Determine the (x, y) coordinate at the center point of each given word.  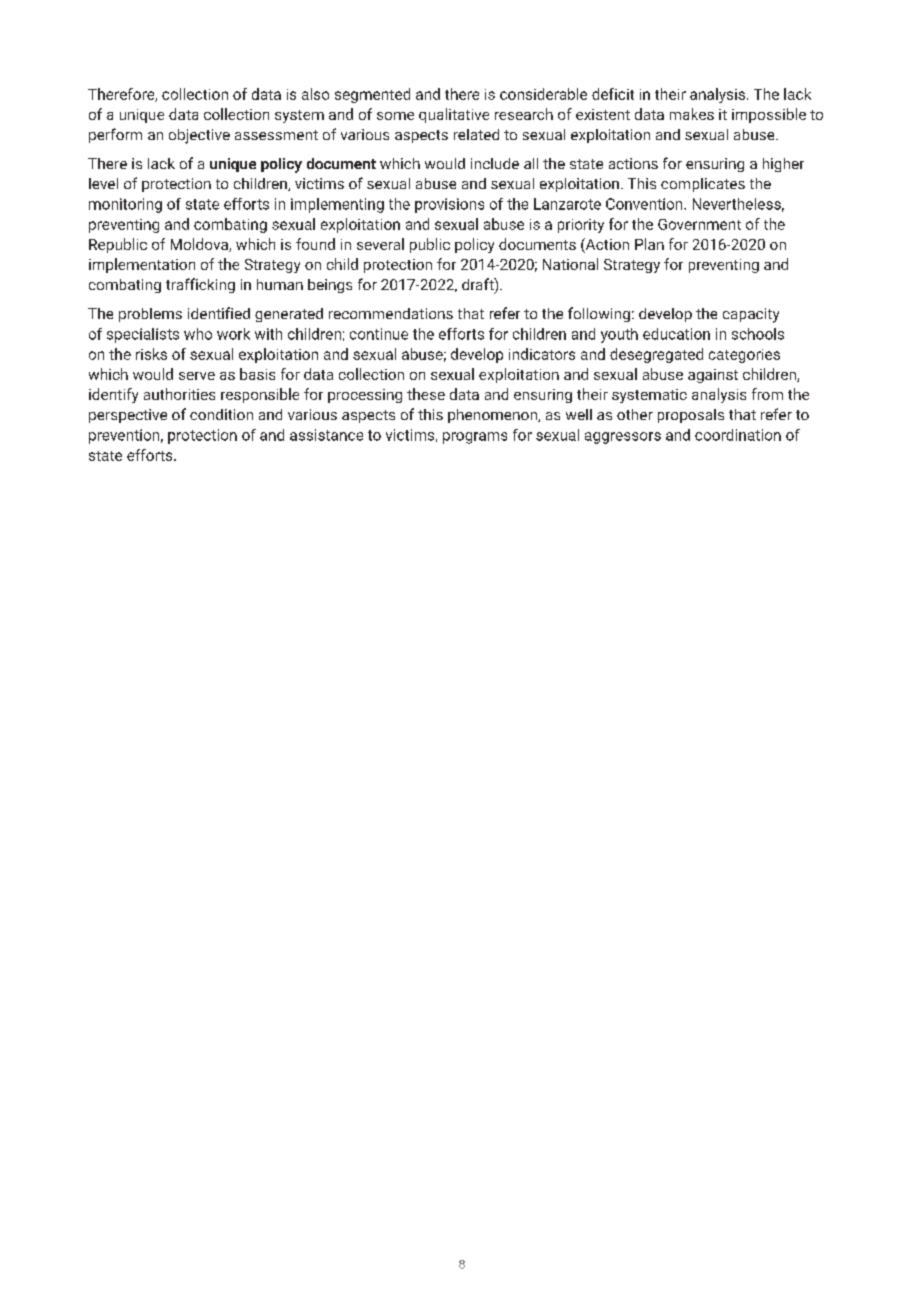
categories (744, 356)
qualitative (454, 115)
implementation (142, 265)
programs (475, 438)
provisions (449, 205)
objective (199, 136)
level (103, 183)
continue (379, 334)
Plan (649, 244)
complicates (703, 185)
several (380, 244)
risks (151, 354)
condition (221, 414)
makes (692, 114)
